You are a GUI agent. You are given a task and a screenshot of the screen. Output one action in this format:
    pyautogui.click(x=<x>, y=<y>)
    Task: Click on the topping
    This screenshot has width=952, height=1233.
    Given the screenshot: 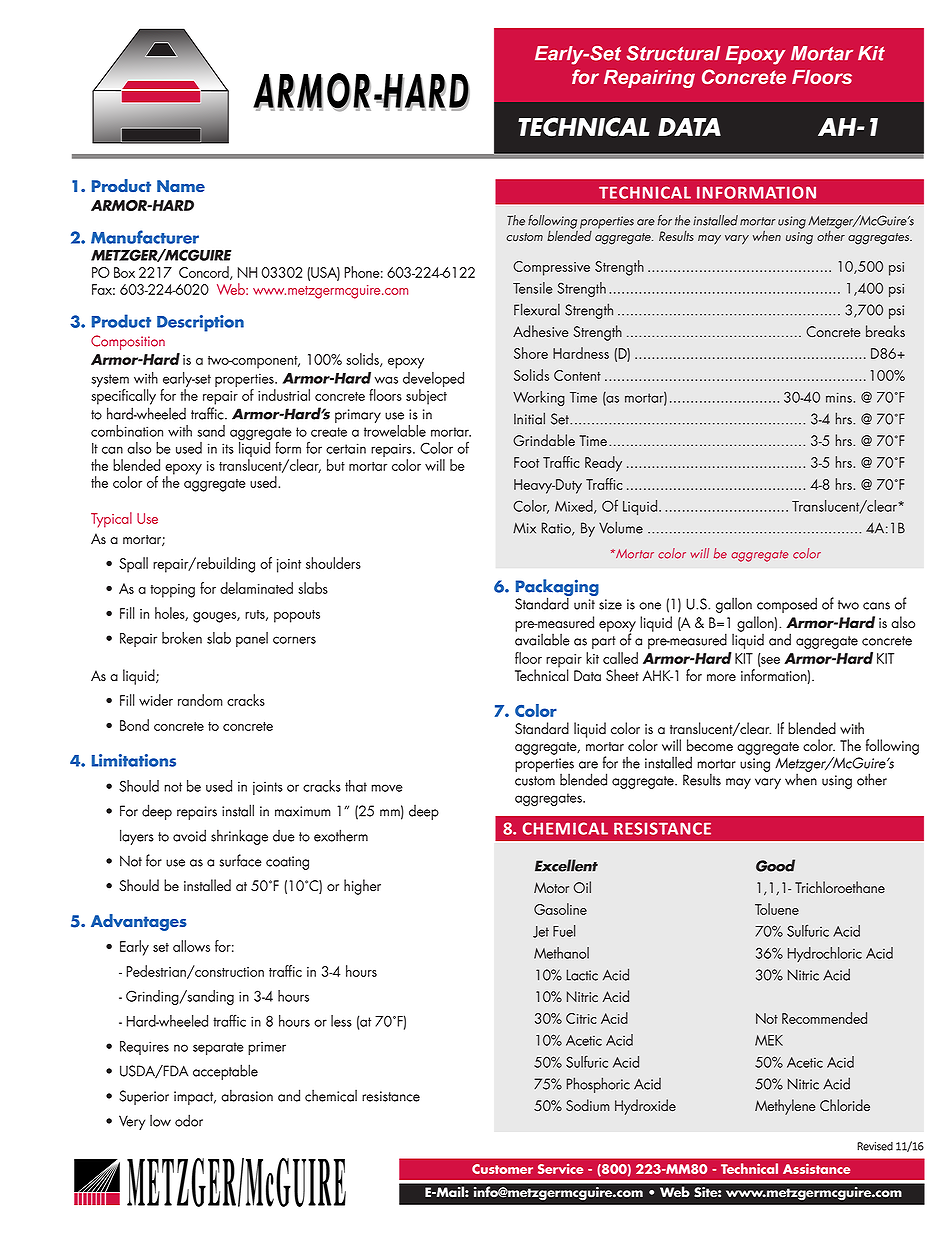 What is the action you would take?
    pyautogui.click(x=172, y=591)
